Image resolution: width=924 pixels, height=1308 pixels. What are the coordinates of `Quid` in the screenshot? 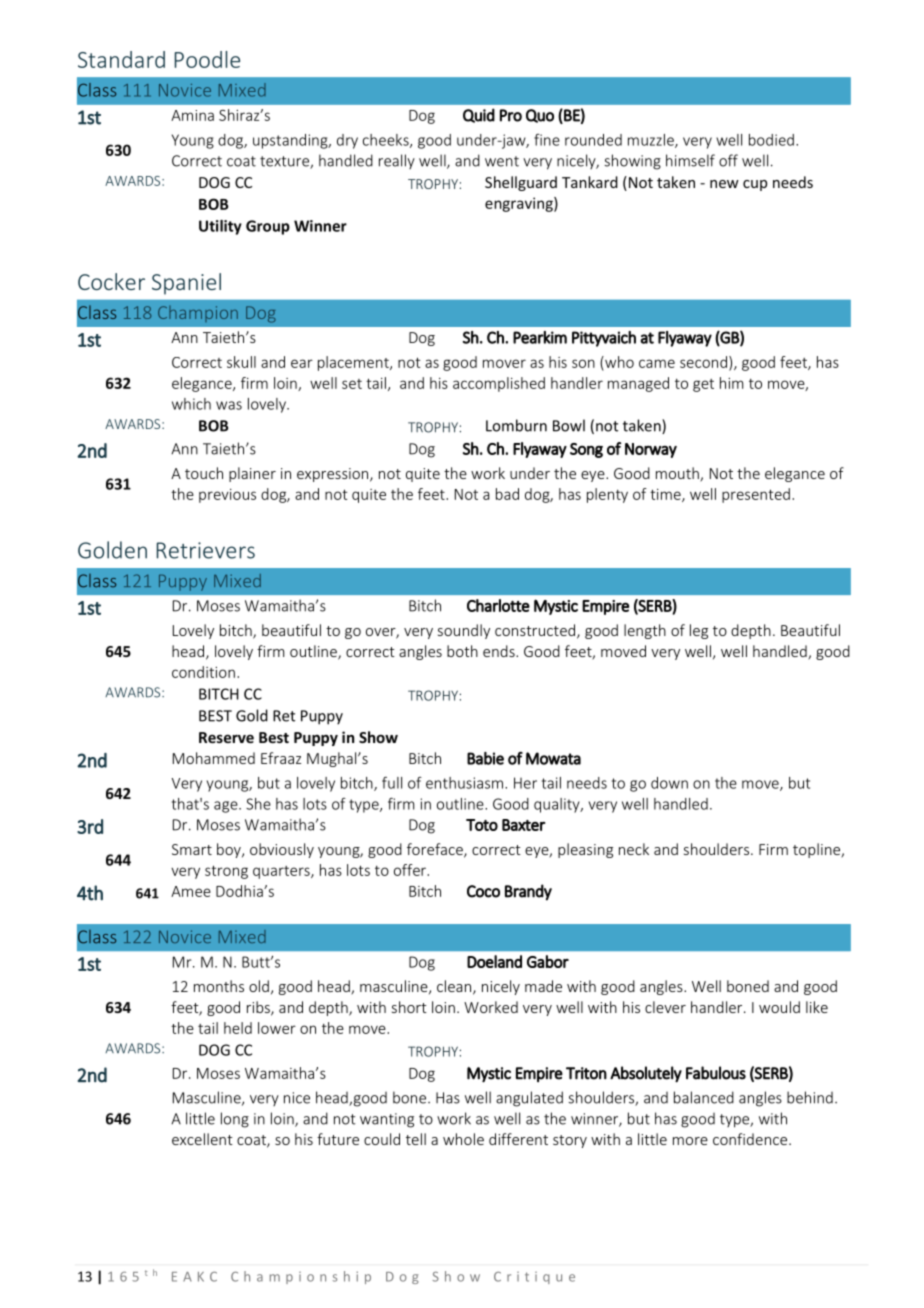 It's located at (479, 115).
